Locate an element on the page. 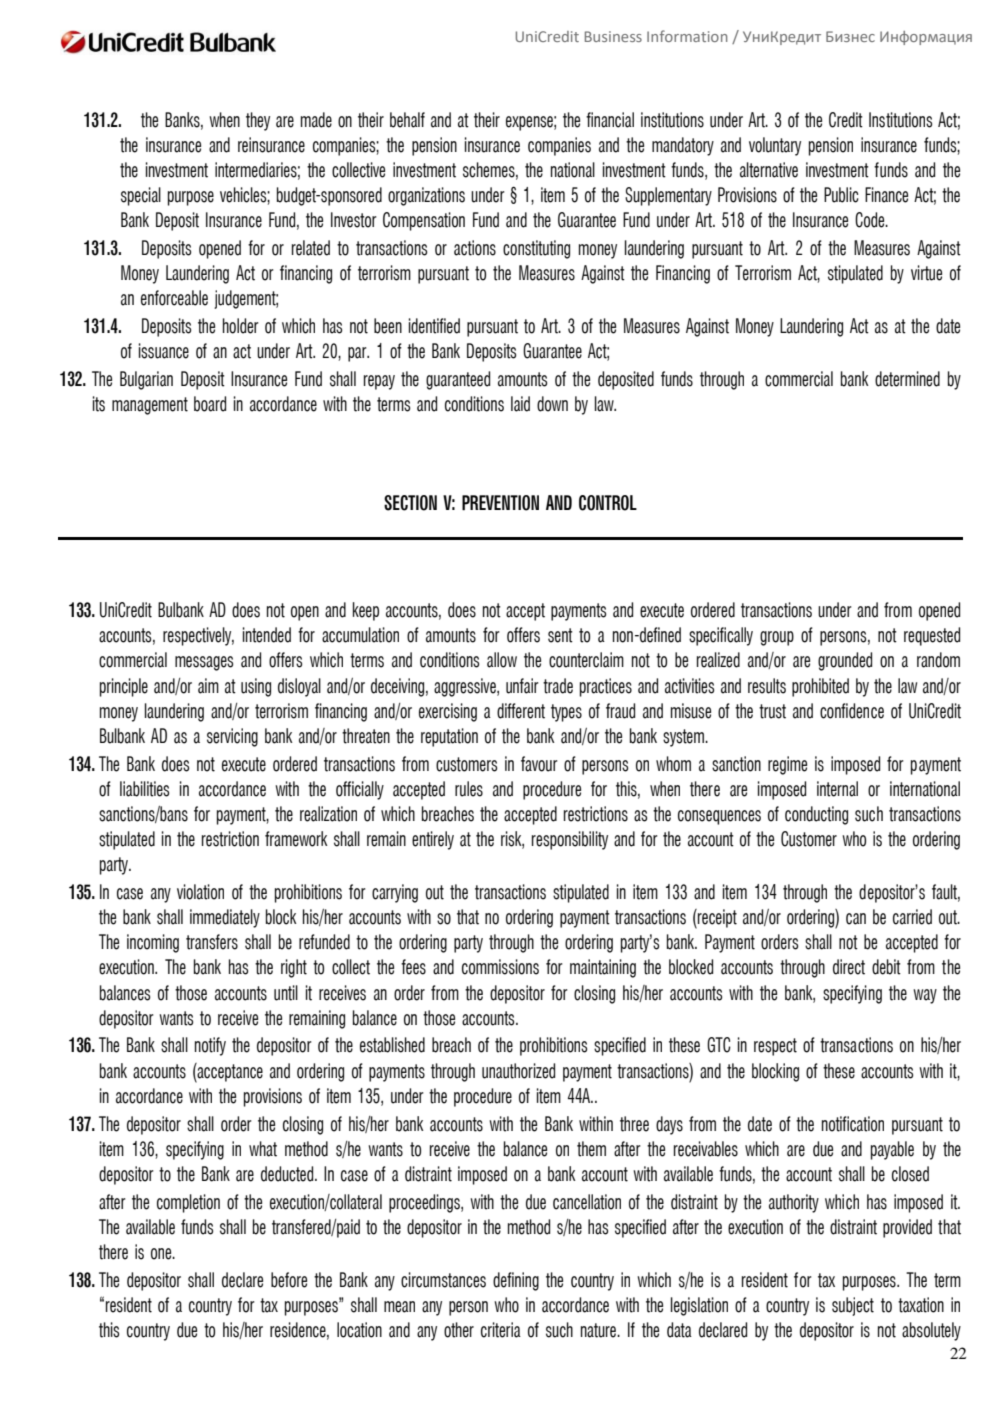 This document has height=1425, width=1008. they is located at coordinates (258, 121).
